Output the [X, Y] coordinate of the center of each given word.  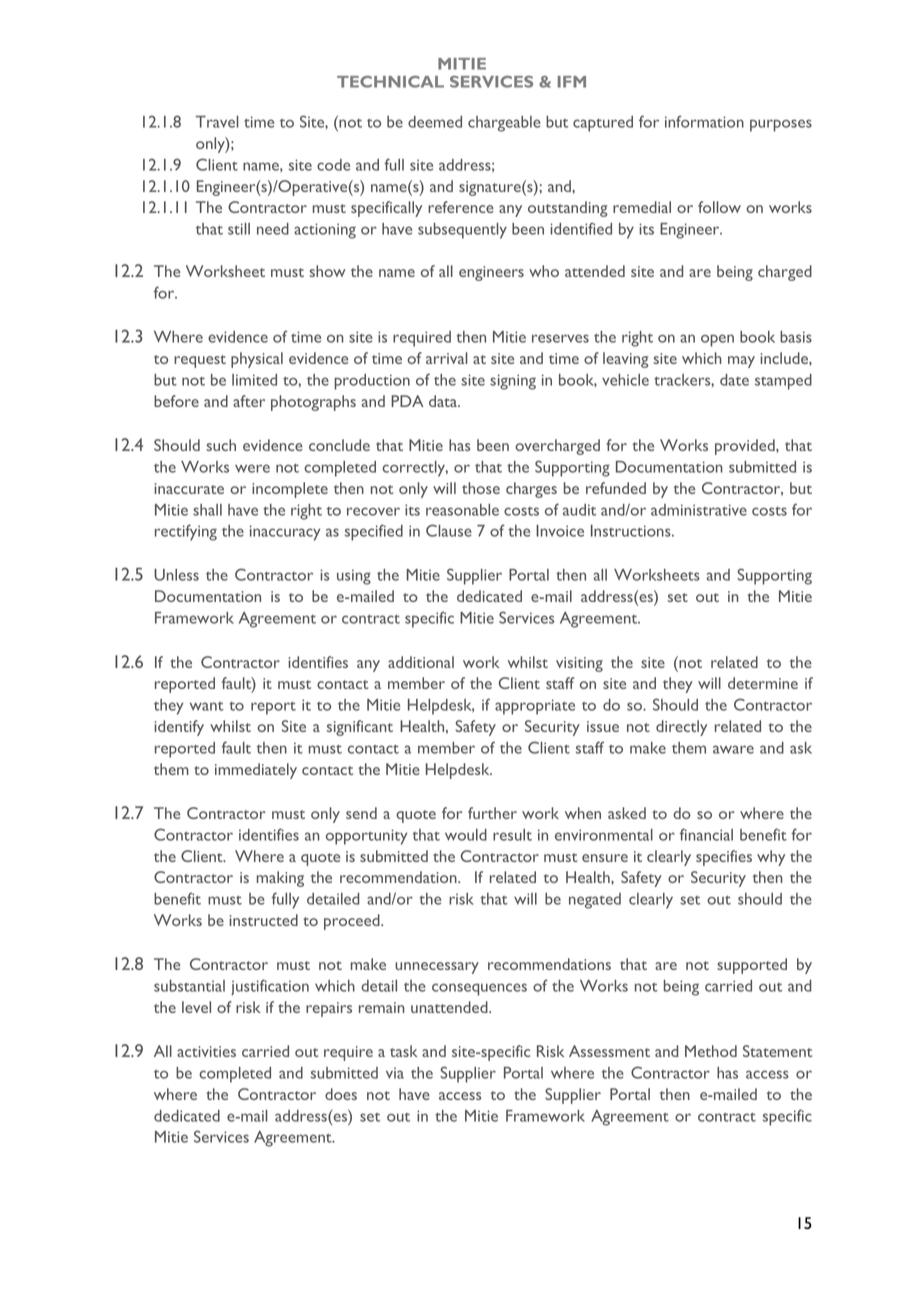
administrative [699, 510]
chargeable [504, 124]
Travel [217, 122]
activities [206, 1051]
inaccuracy [285, 533]
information [704, 121]
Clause [449, 530]
